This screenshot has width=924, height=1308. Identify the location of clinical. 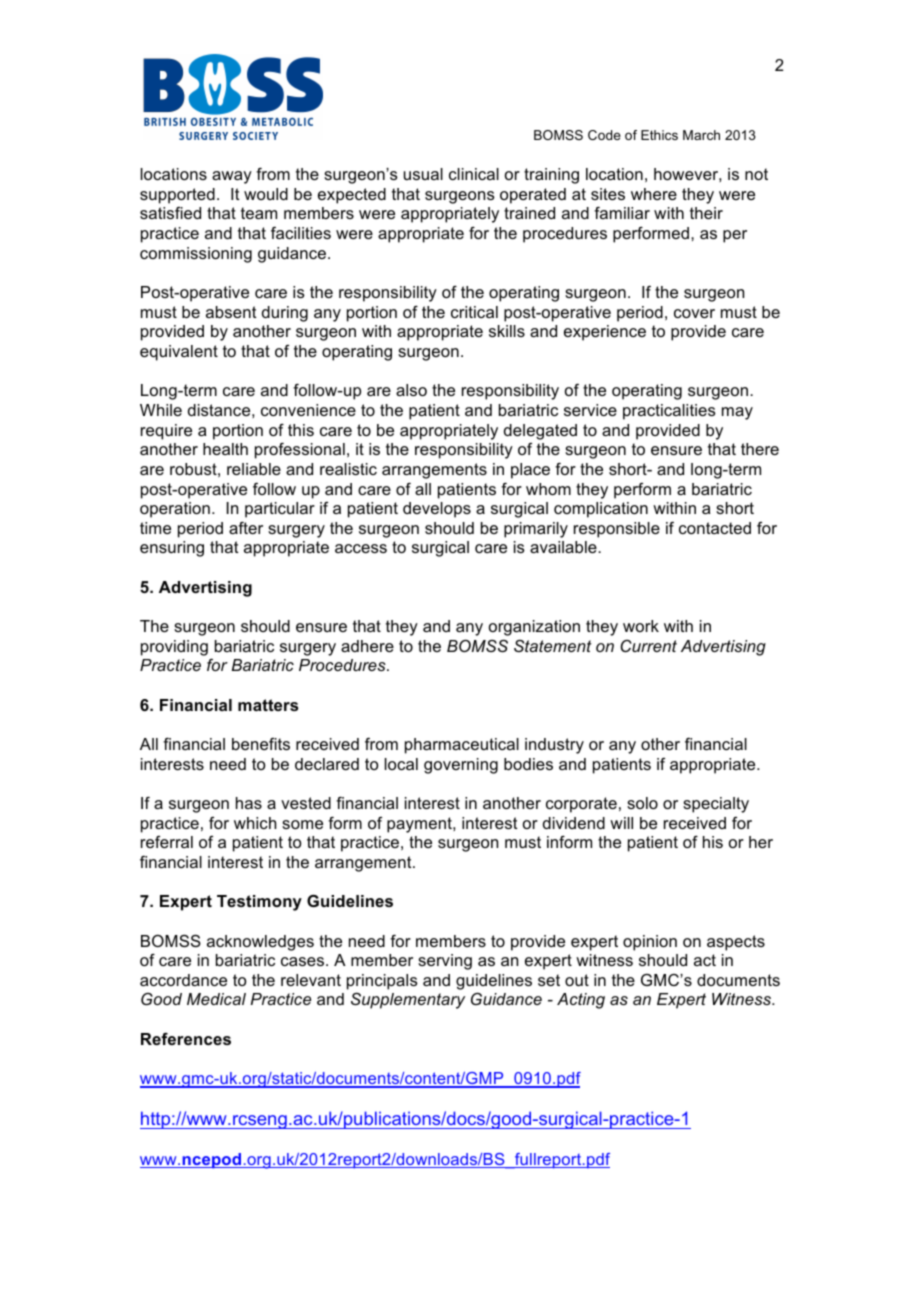
(474, 174).
